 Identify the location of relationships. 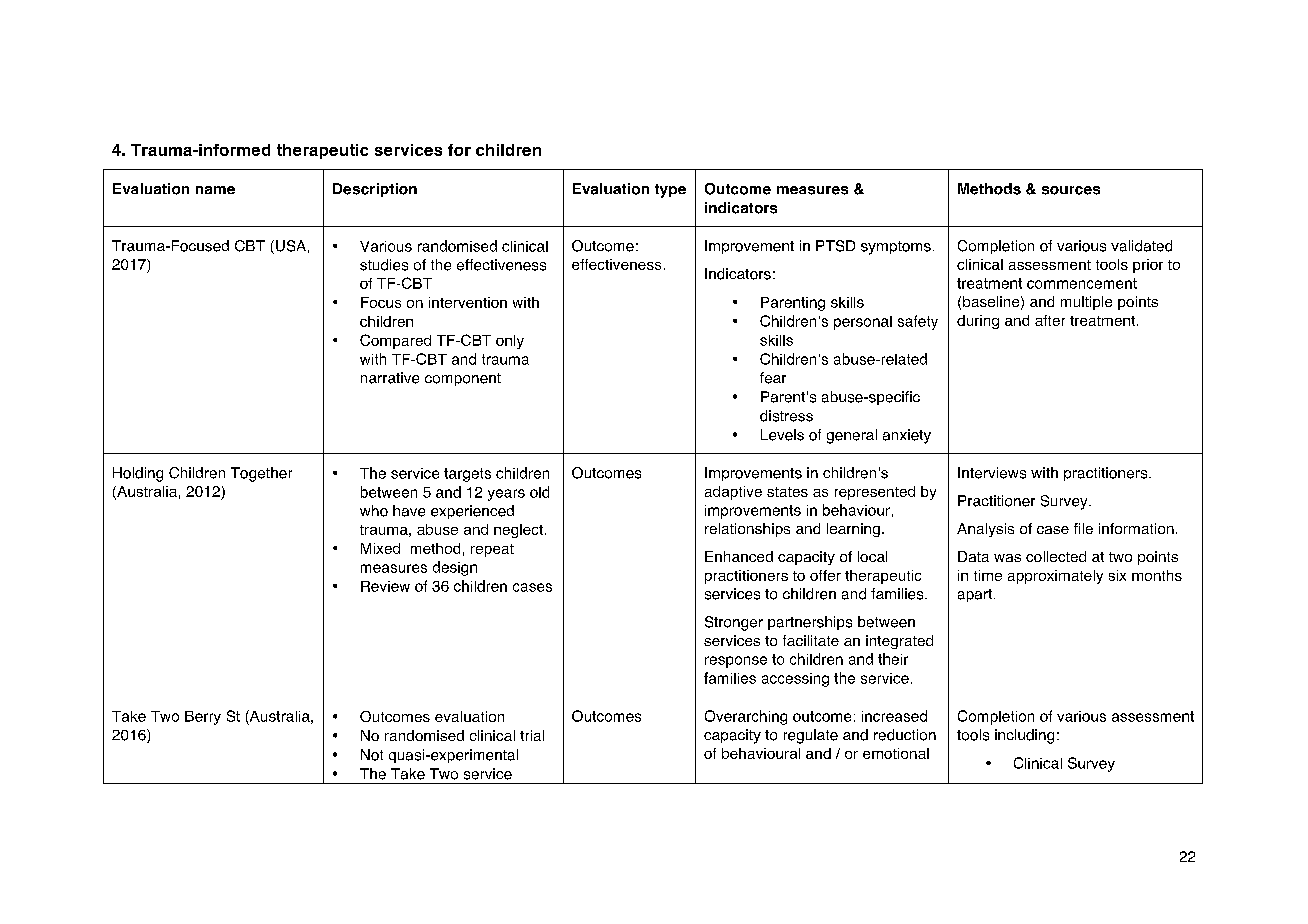
(747, 530).
